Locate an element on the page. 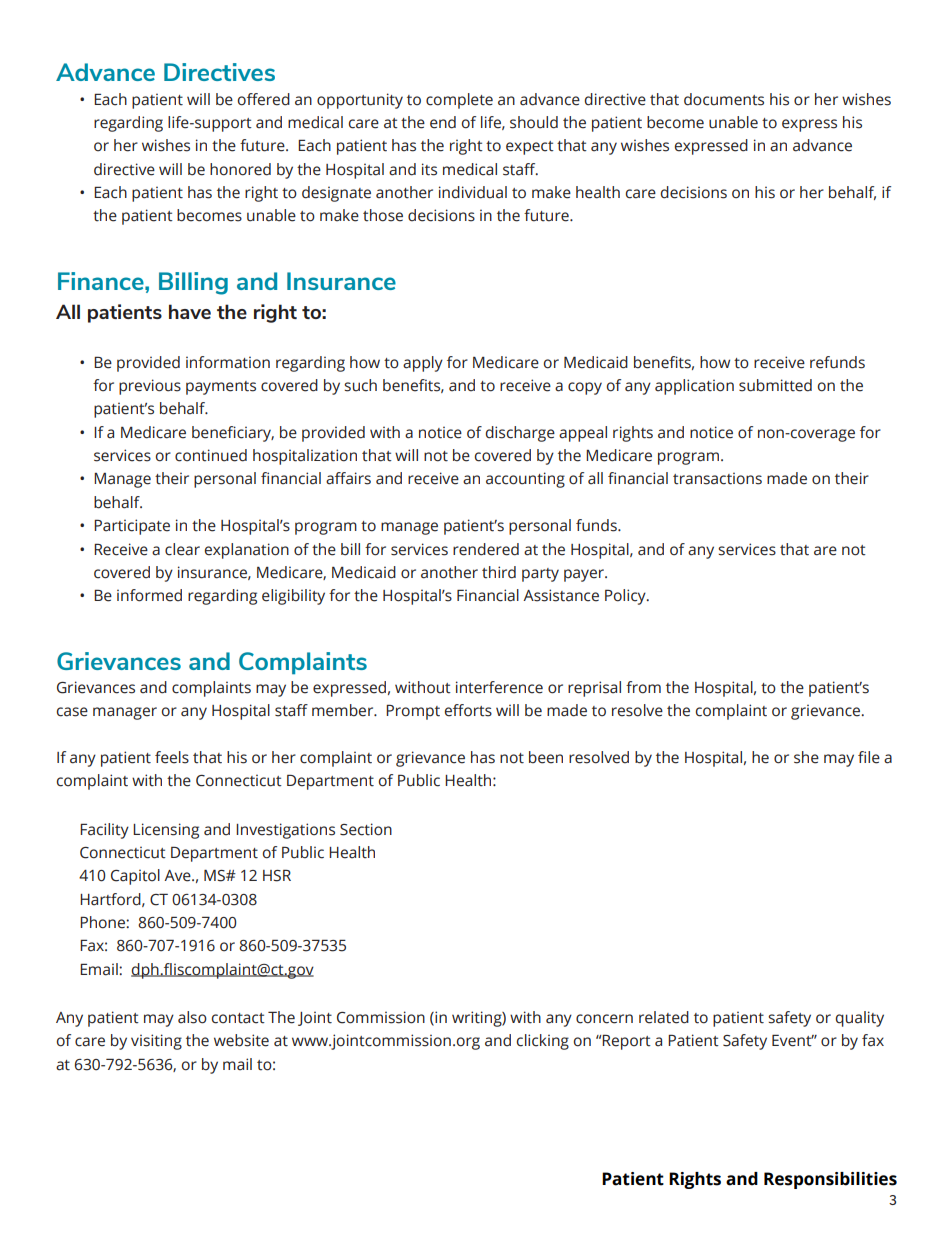 The height and width of the image is (1233, 952). visiting is located at coordinates (156, 1042).
